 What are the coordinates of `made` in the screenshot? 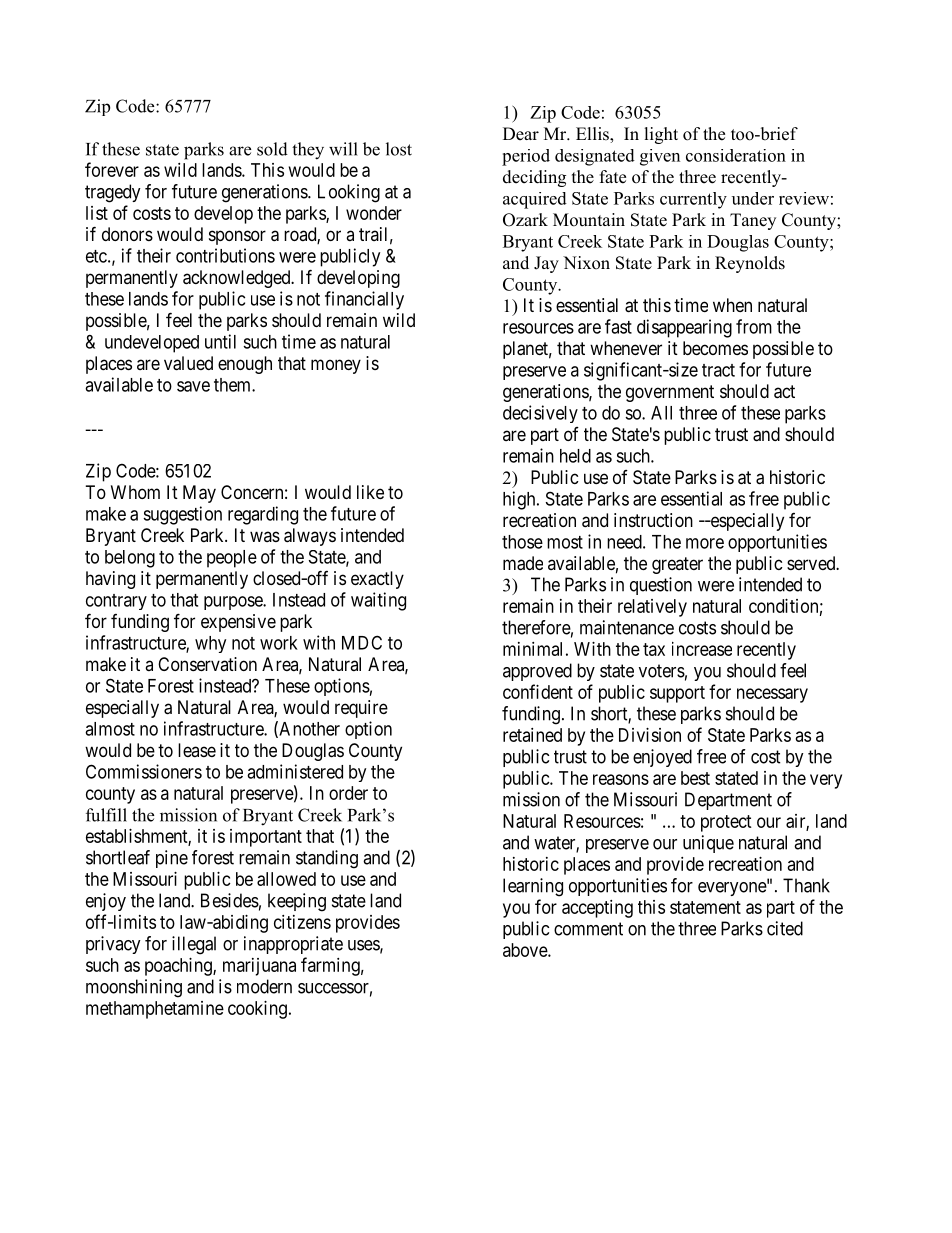 It's located at (523, 563).
